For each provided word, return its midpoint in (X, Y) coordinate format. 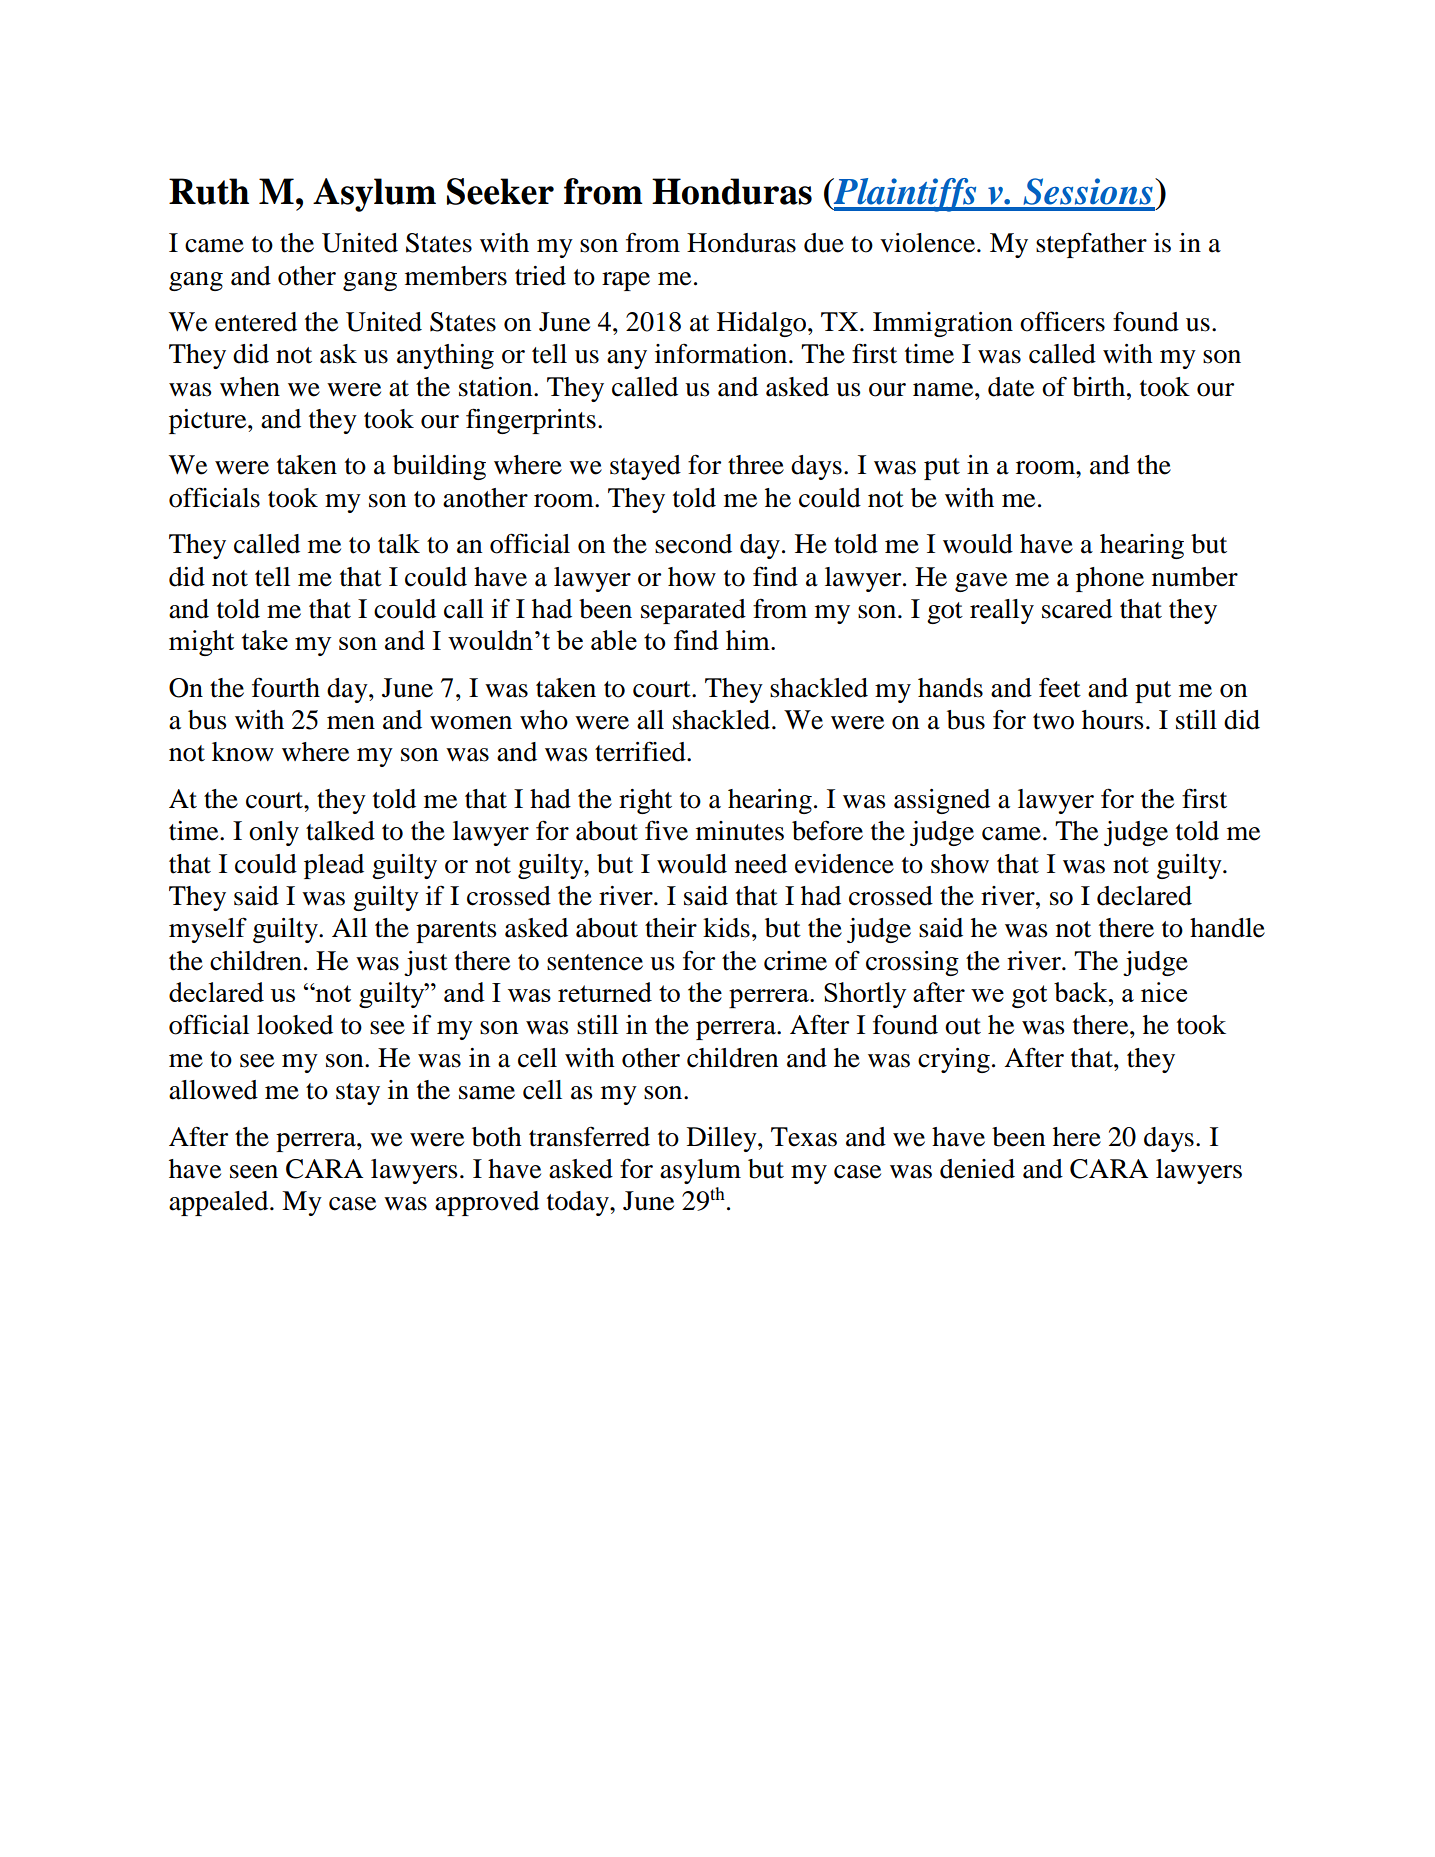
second (693, 544)
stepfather (1091, 245)
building (439, 467)
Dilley (723, 1139)
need (761, 864)
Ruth (209, 191)
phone (1110, 579)
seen (254, 1172)
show (960, 864)
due (824, 243)
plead (334, 866)
